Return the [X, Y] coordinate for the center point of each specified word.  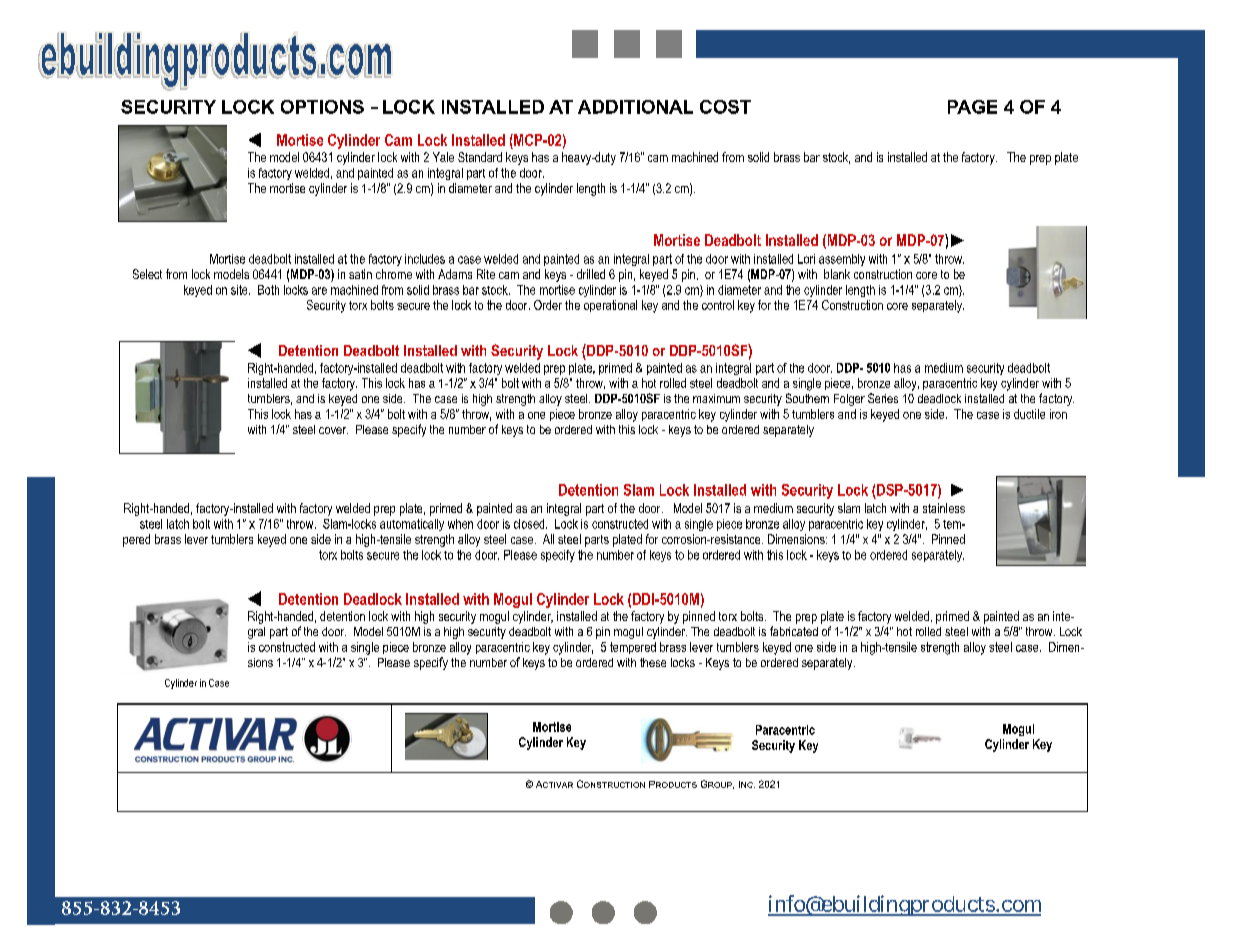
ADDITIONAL [635, 107]
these [653, 662]
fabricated [794, 631]
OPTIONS [322, 107]
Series [883, 398]
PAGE [972, 107]
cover [333, 430]
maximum [716, 398]
